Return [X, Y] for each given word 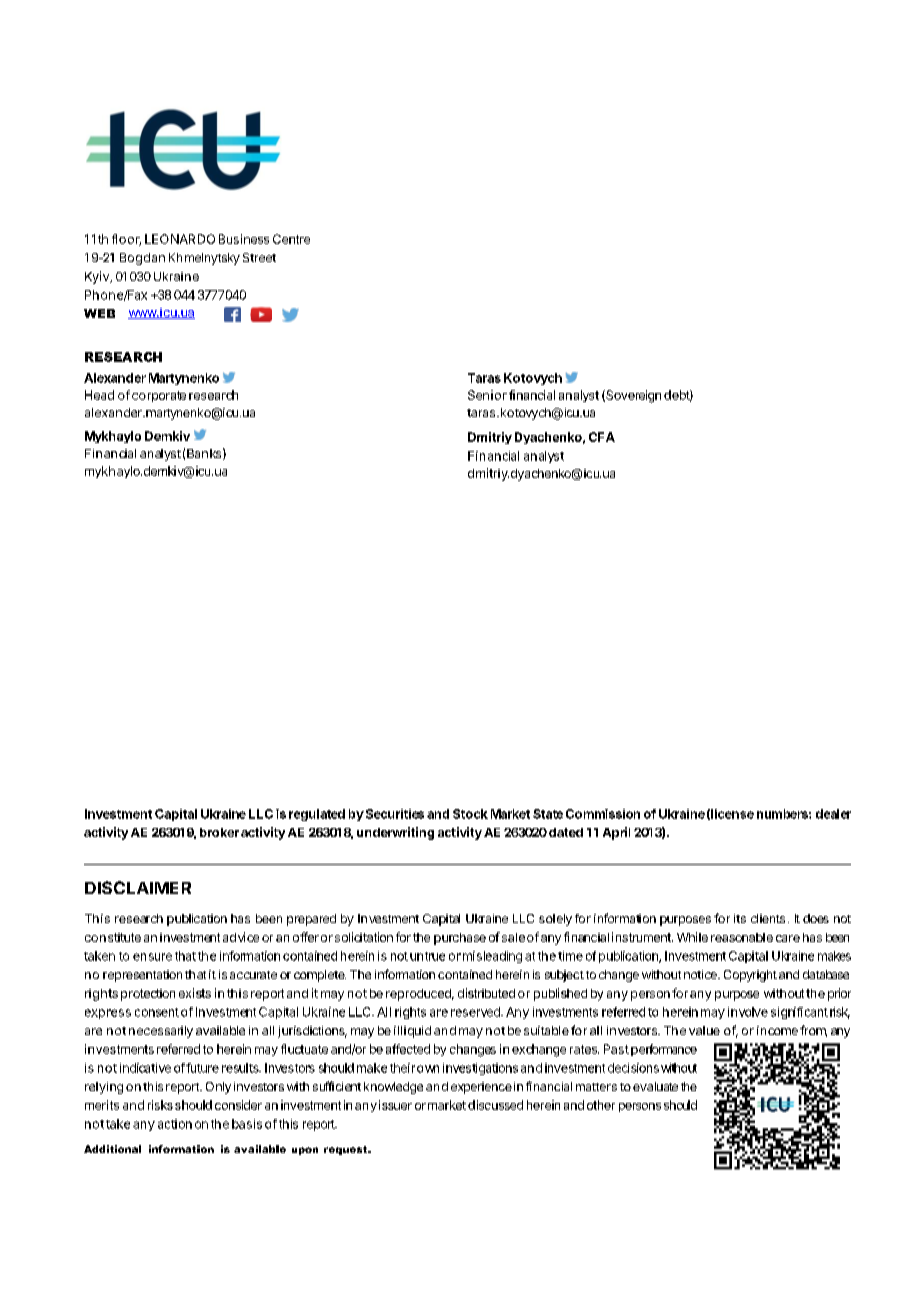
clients [768, 918]
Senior [487, 395]
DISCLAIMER [138, 887]
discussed [495, 1105]
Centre [291, 239]
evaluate [655, 1086]
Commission [603, 814]
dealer [833, 814]
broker [219, 832]
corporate [159, 396]
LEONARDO [180, 239]
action [175, 1124]
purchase [460, 939]
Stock [470, 814]
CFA [602, 437]
